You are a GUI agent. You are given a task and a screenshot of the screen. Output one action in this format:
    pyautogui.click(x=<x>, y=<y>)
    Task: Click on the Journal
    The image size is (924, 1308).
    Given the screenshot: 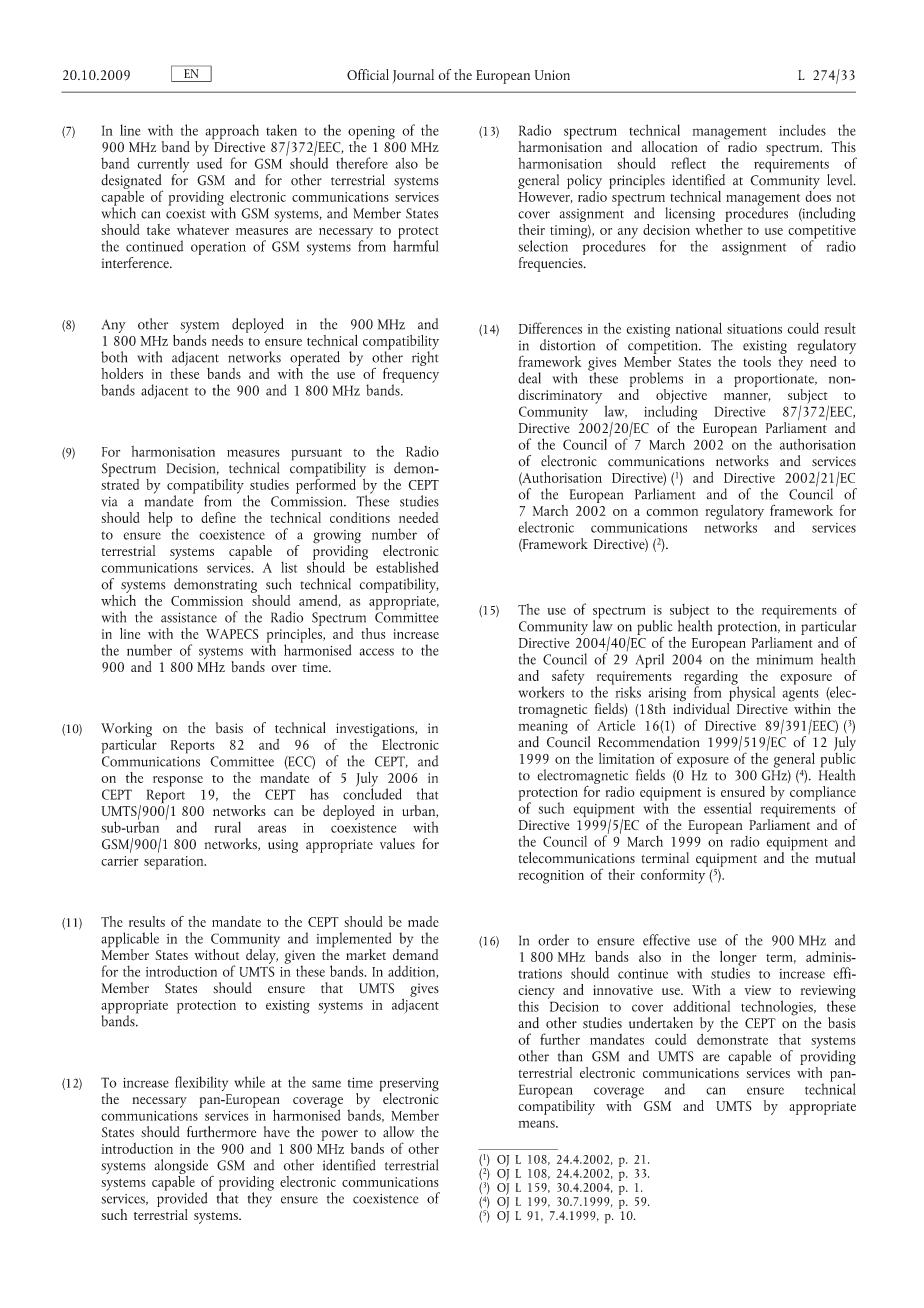 What is the action you would take?
    pyautogui.click(x=413, y=76)
